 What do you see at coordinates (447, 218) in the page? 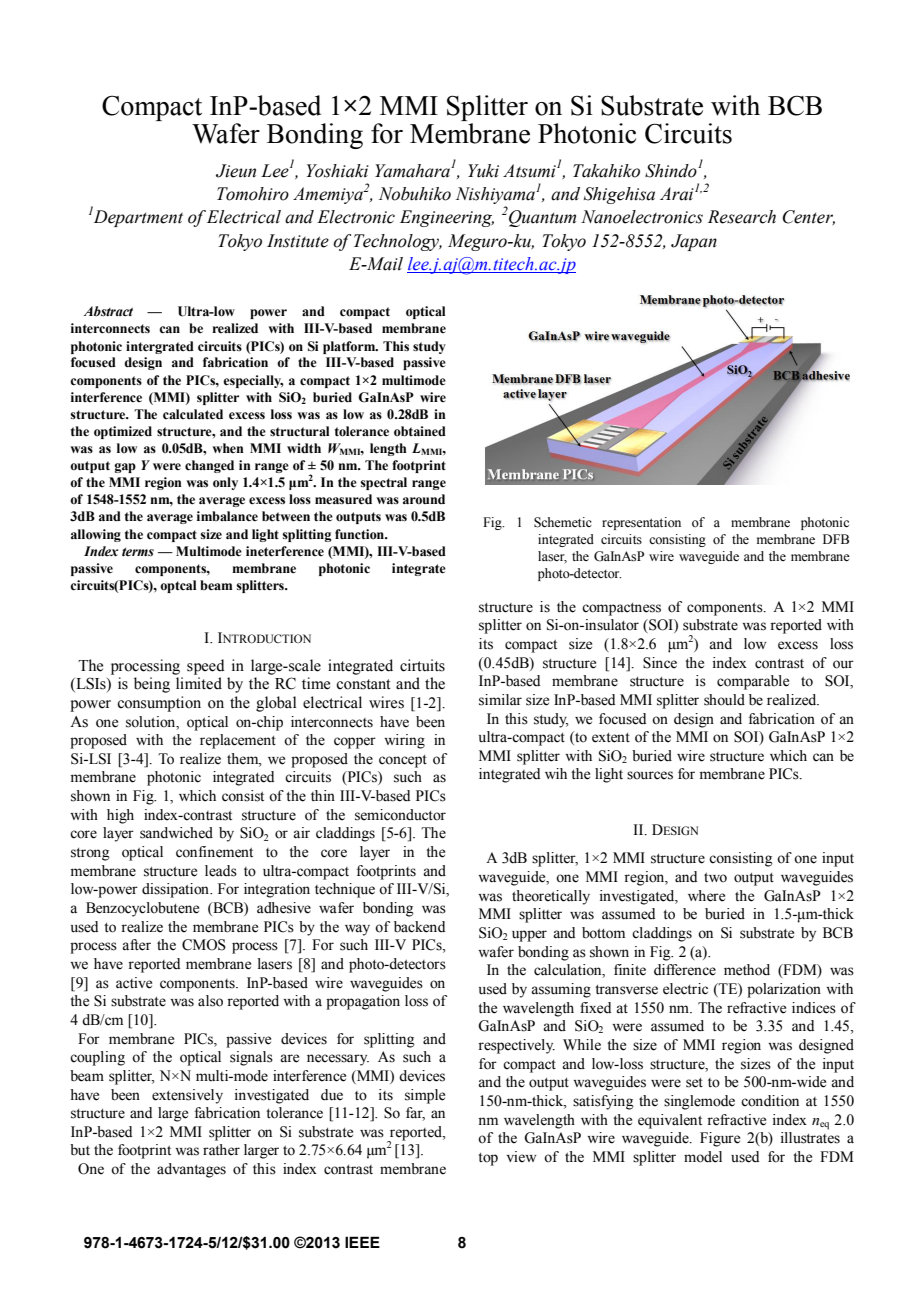
I see `Engineering` at bounding box center [447, 218].
